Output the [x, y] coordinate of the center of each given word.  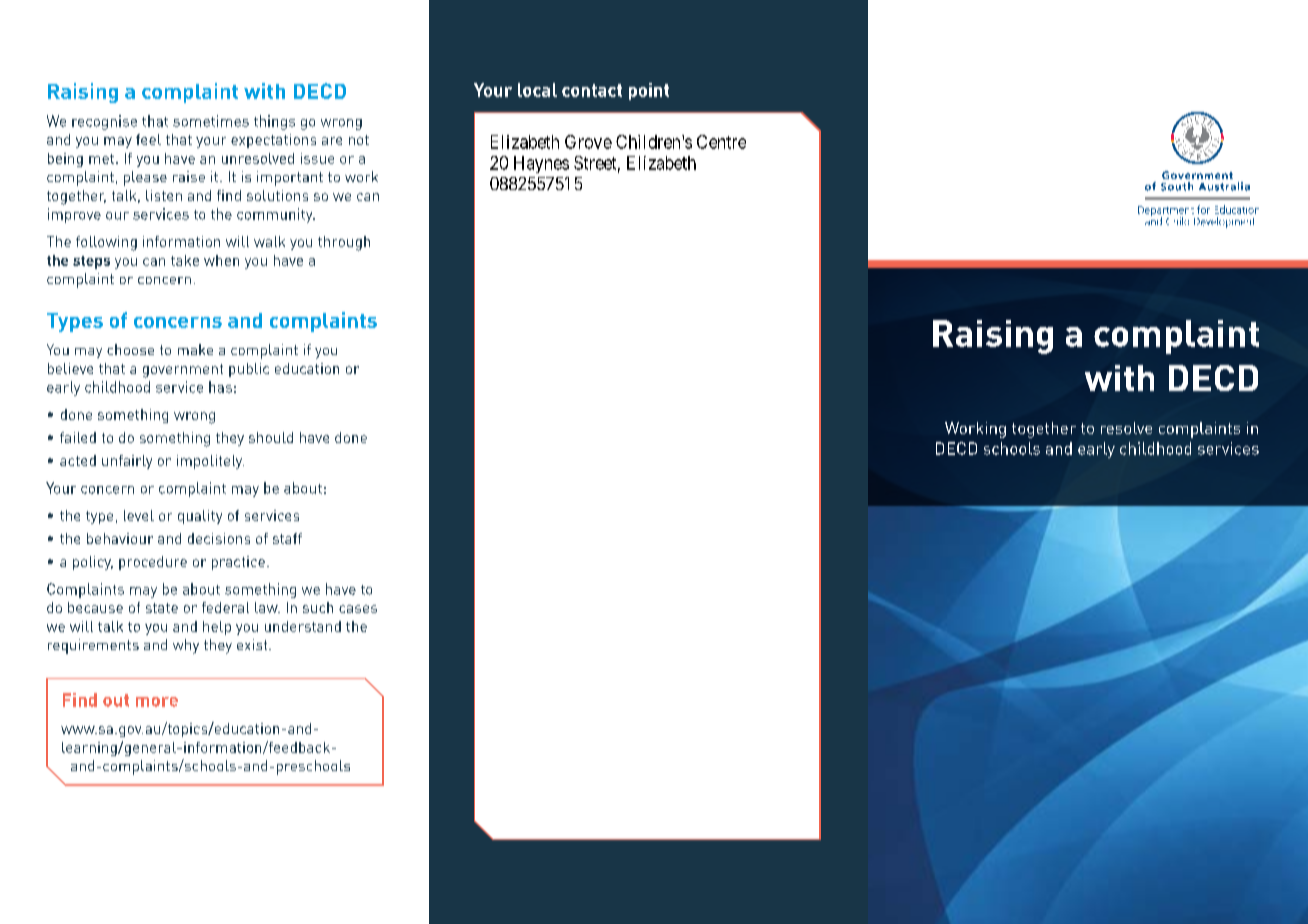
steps [91, 262]
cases [358, 609]
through [344, 243]
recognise [104, 122]
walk [269, 241]
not [359, 140]
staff [287, 538]
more [157, 702]
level [139, 515]
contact [592, 90]
